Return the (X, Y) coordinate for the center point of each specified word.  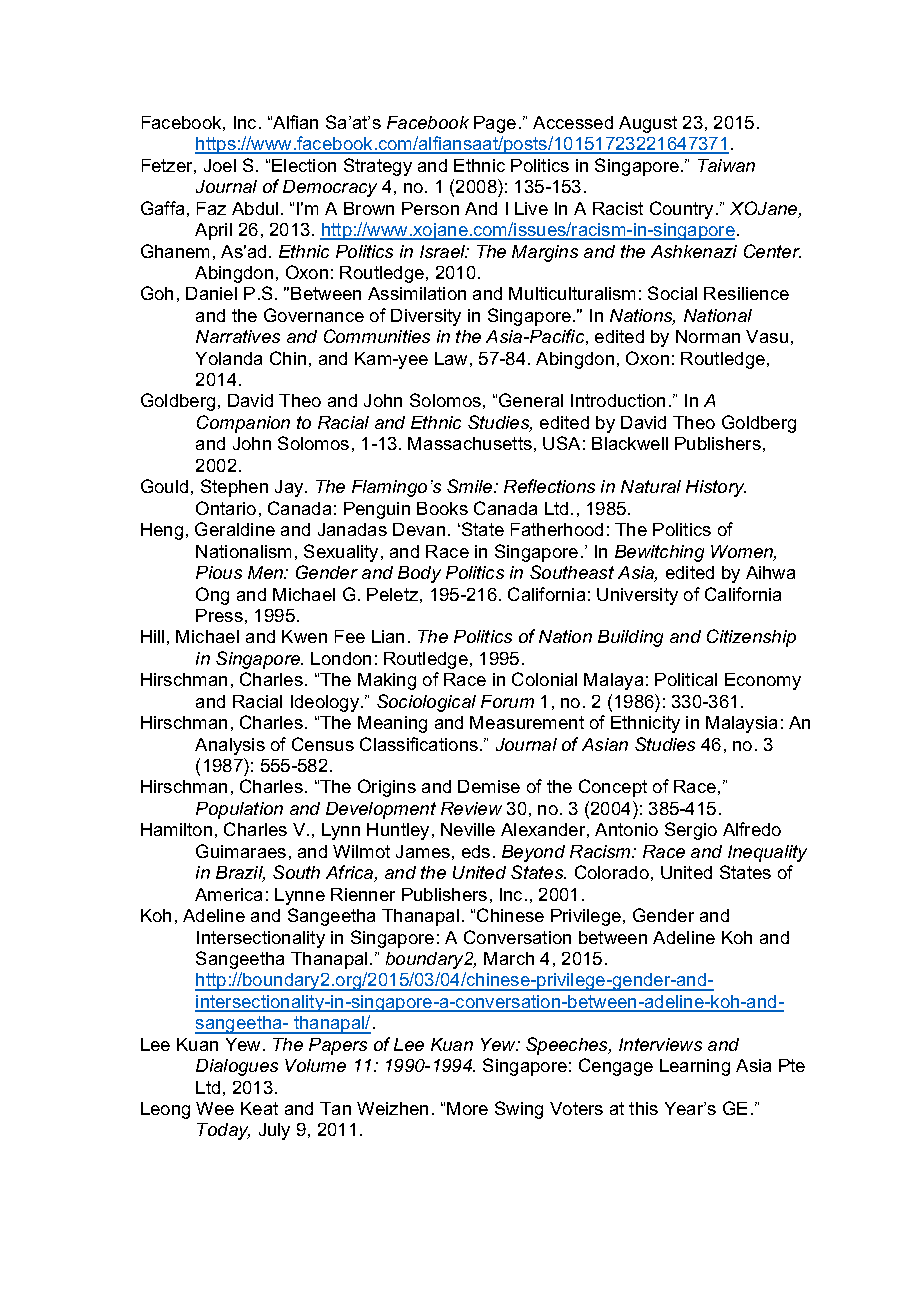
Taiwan (726, 165)
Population (239, 810)
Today (223, 1131)
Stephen (234, 488)
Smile (471, 486)
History (716, 488)
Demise (489, 786)
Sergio (691, 831)
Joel (220, 165)
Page (495, 124)
